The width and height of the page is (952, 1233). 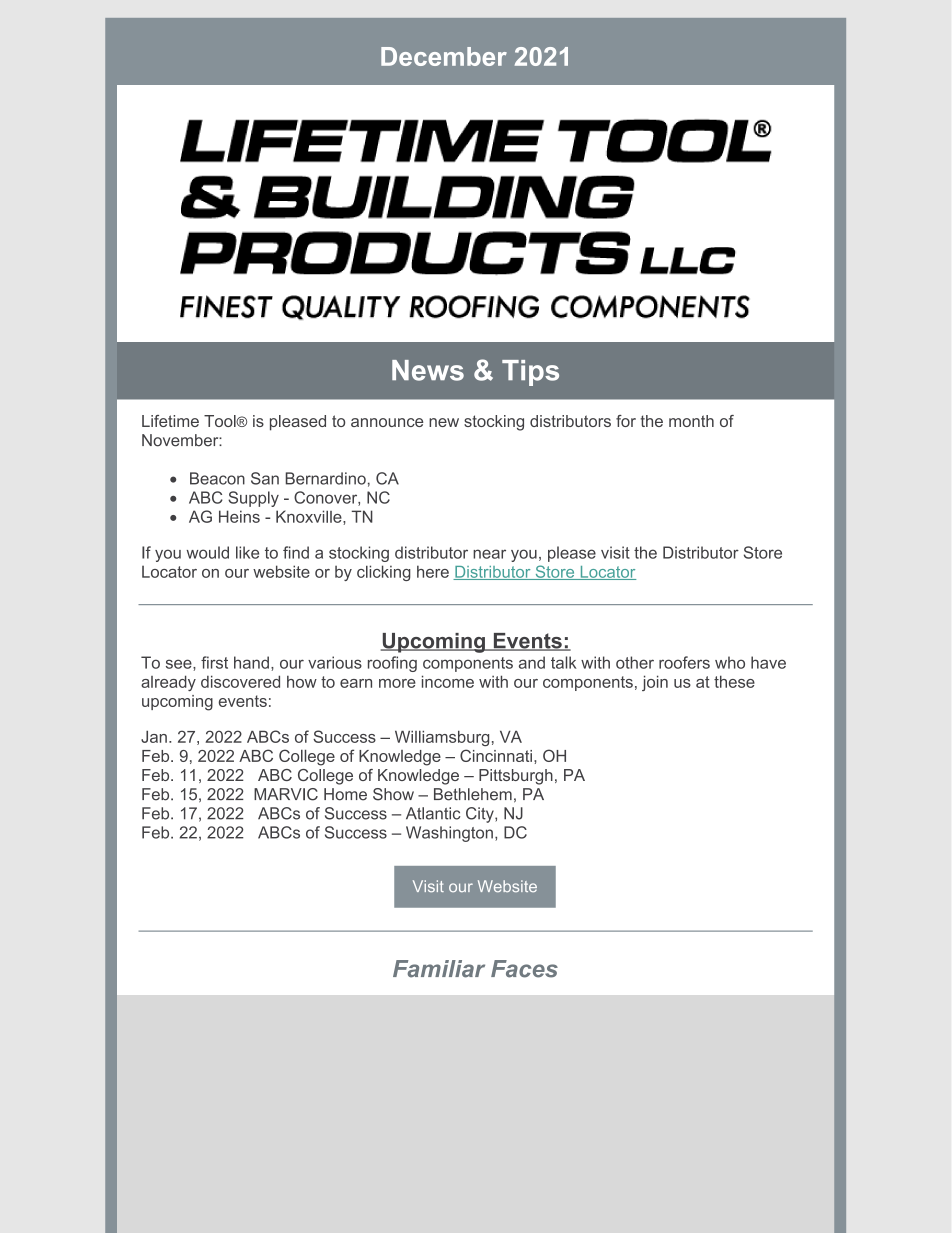 I want to click on Tips, so click(x=530, y=373).
